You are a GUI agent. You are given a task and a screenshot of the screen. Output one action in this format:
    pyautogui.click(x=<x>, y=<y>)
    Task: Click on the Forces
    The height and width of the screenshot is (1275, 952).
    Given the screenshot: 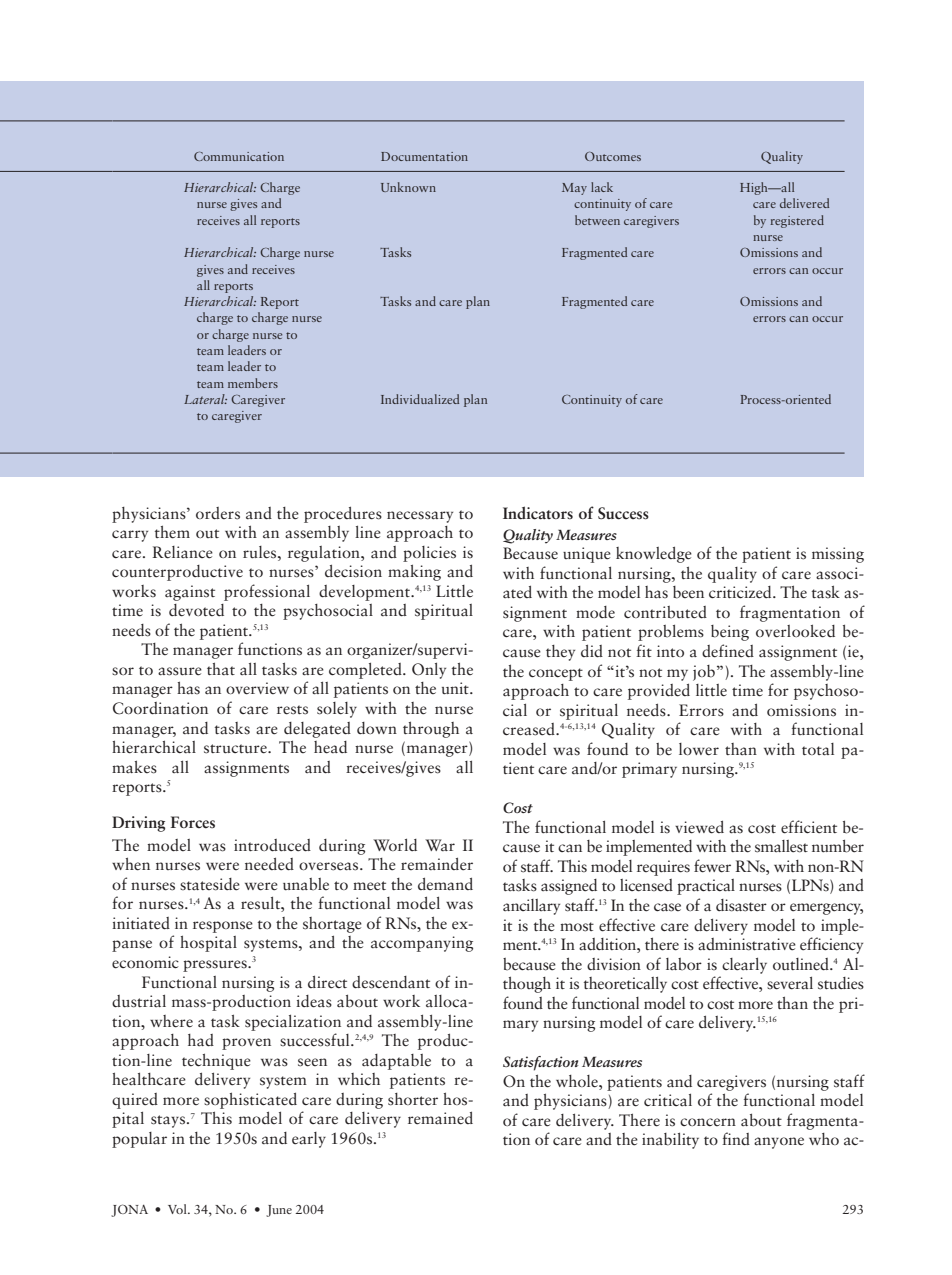 What is the action you would take?
    pyautogui.click(x=193, y=822)
